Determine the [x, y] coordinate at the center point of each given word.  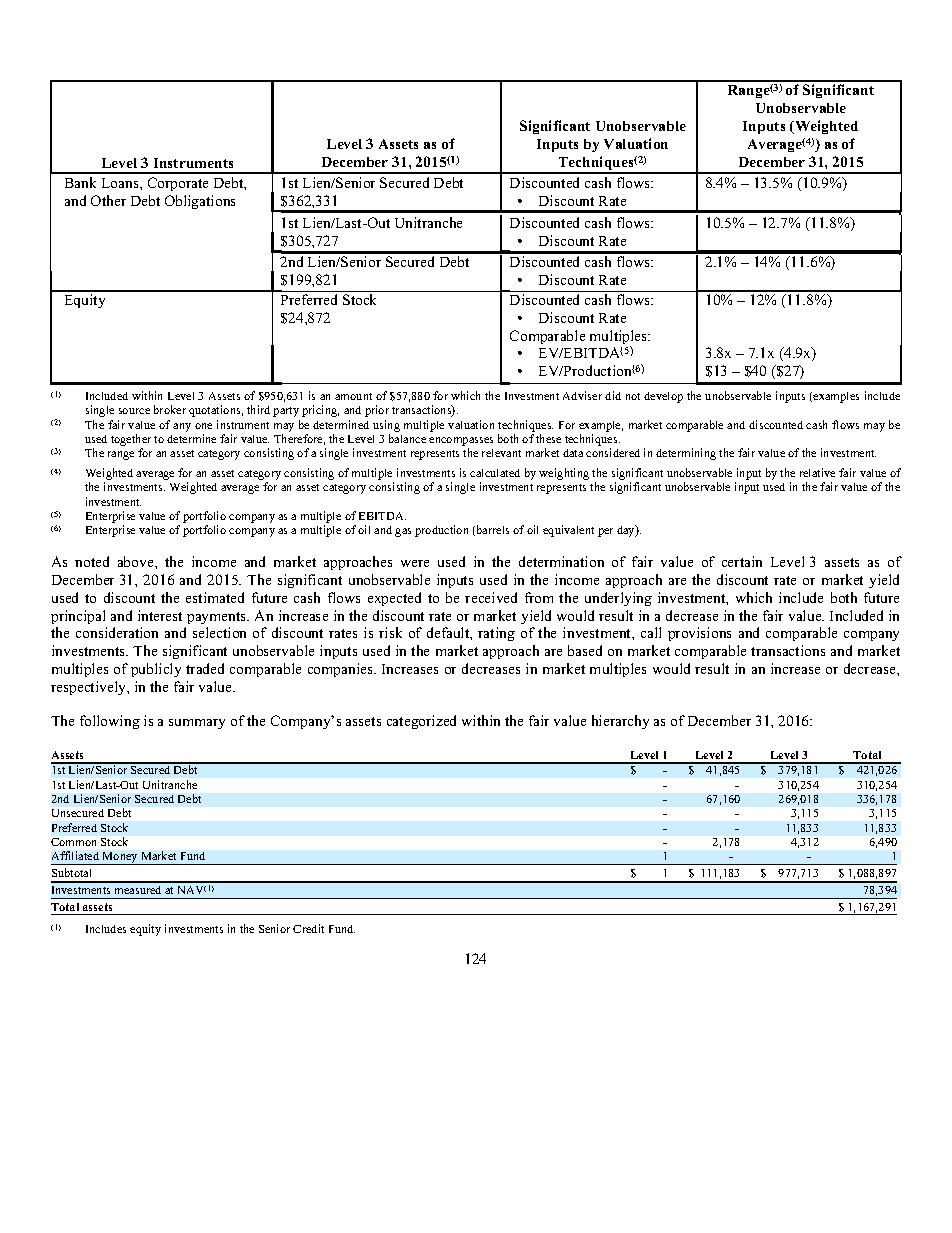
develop [663, 397]
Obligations [200, 202]
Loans [121, 183]
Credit [308, 928]
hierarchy [620, 722]
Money [120, 858]
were [415, 563]
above [137, 561]
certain [742, 561]
